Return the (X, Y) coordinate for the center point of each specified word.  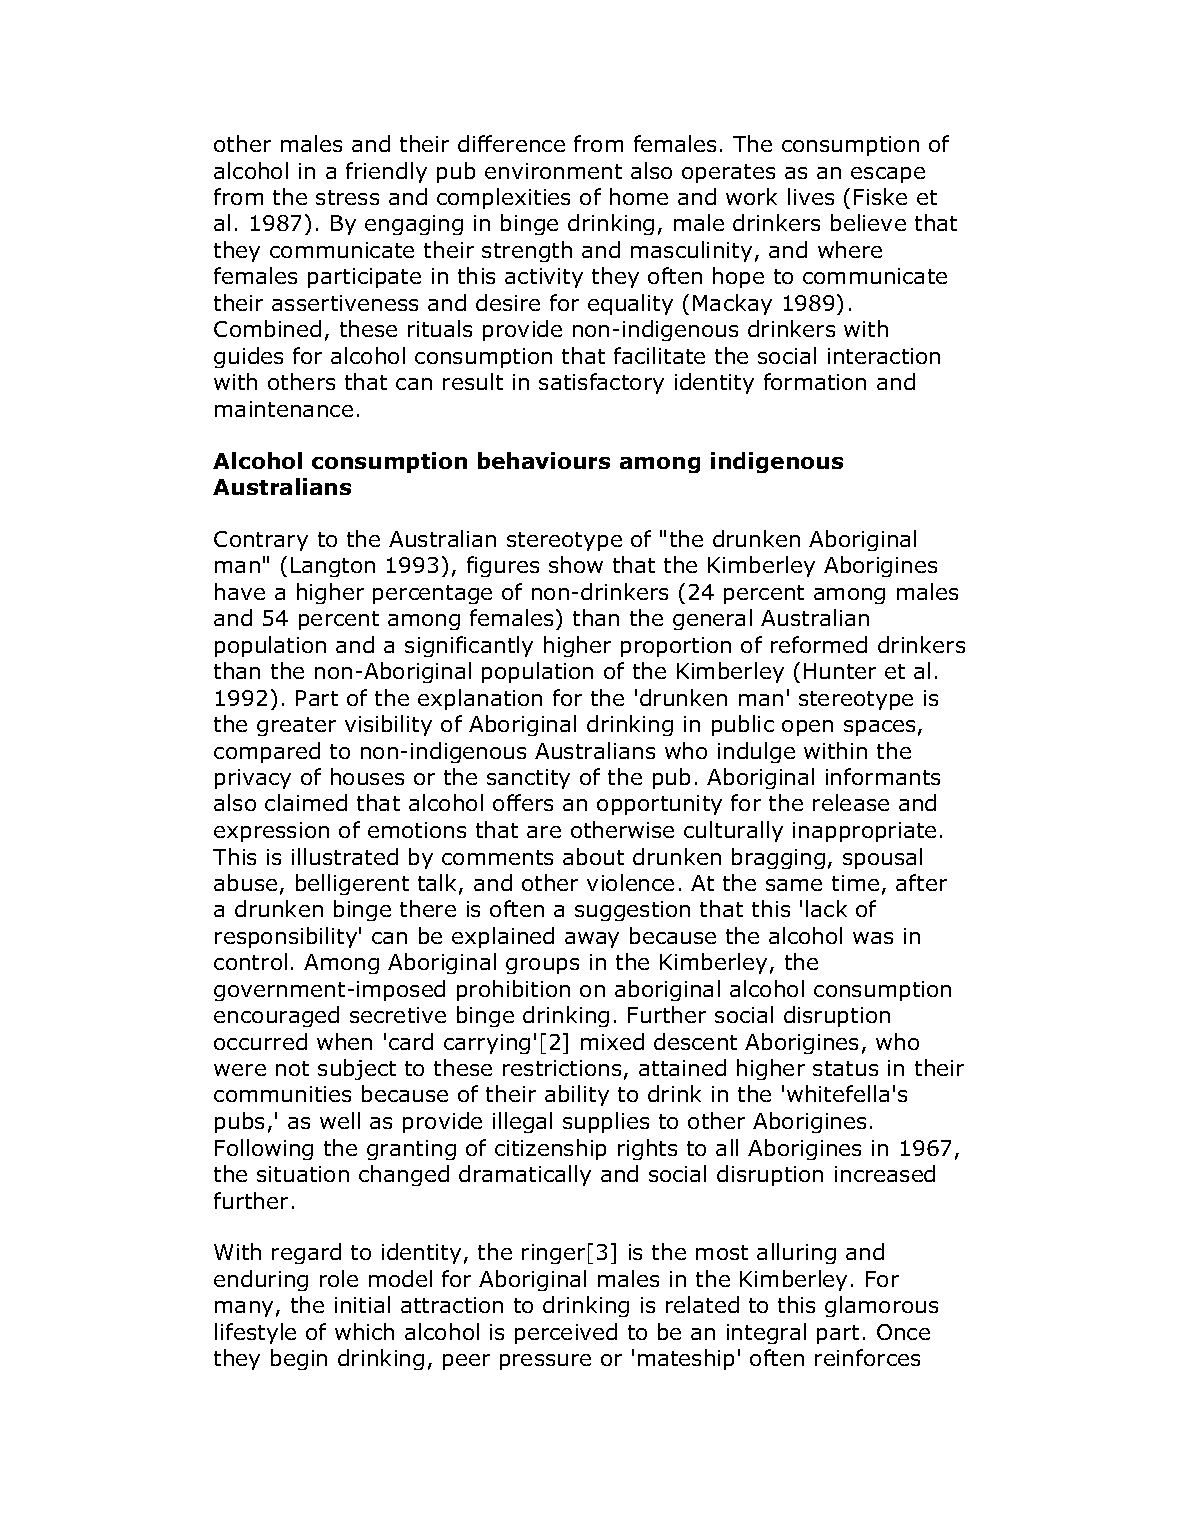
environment (553, 171)
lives (811, 196)
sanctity (528, 779)
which (364, 1331)
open (807, 728)
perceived (566, 1333)
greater (296, 726)
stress (347, 197)
